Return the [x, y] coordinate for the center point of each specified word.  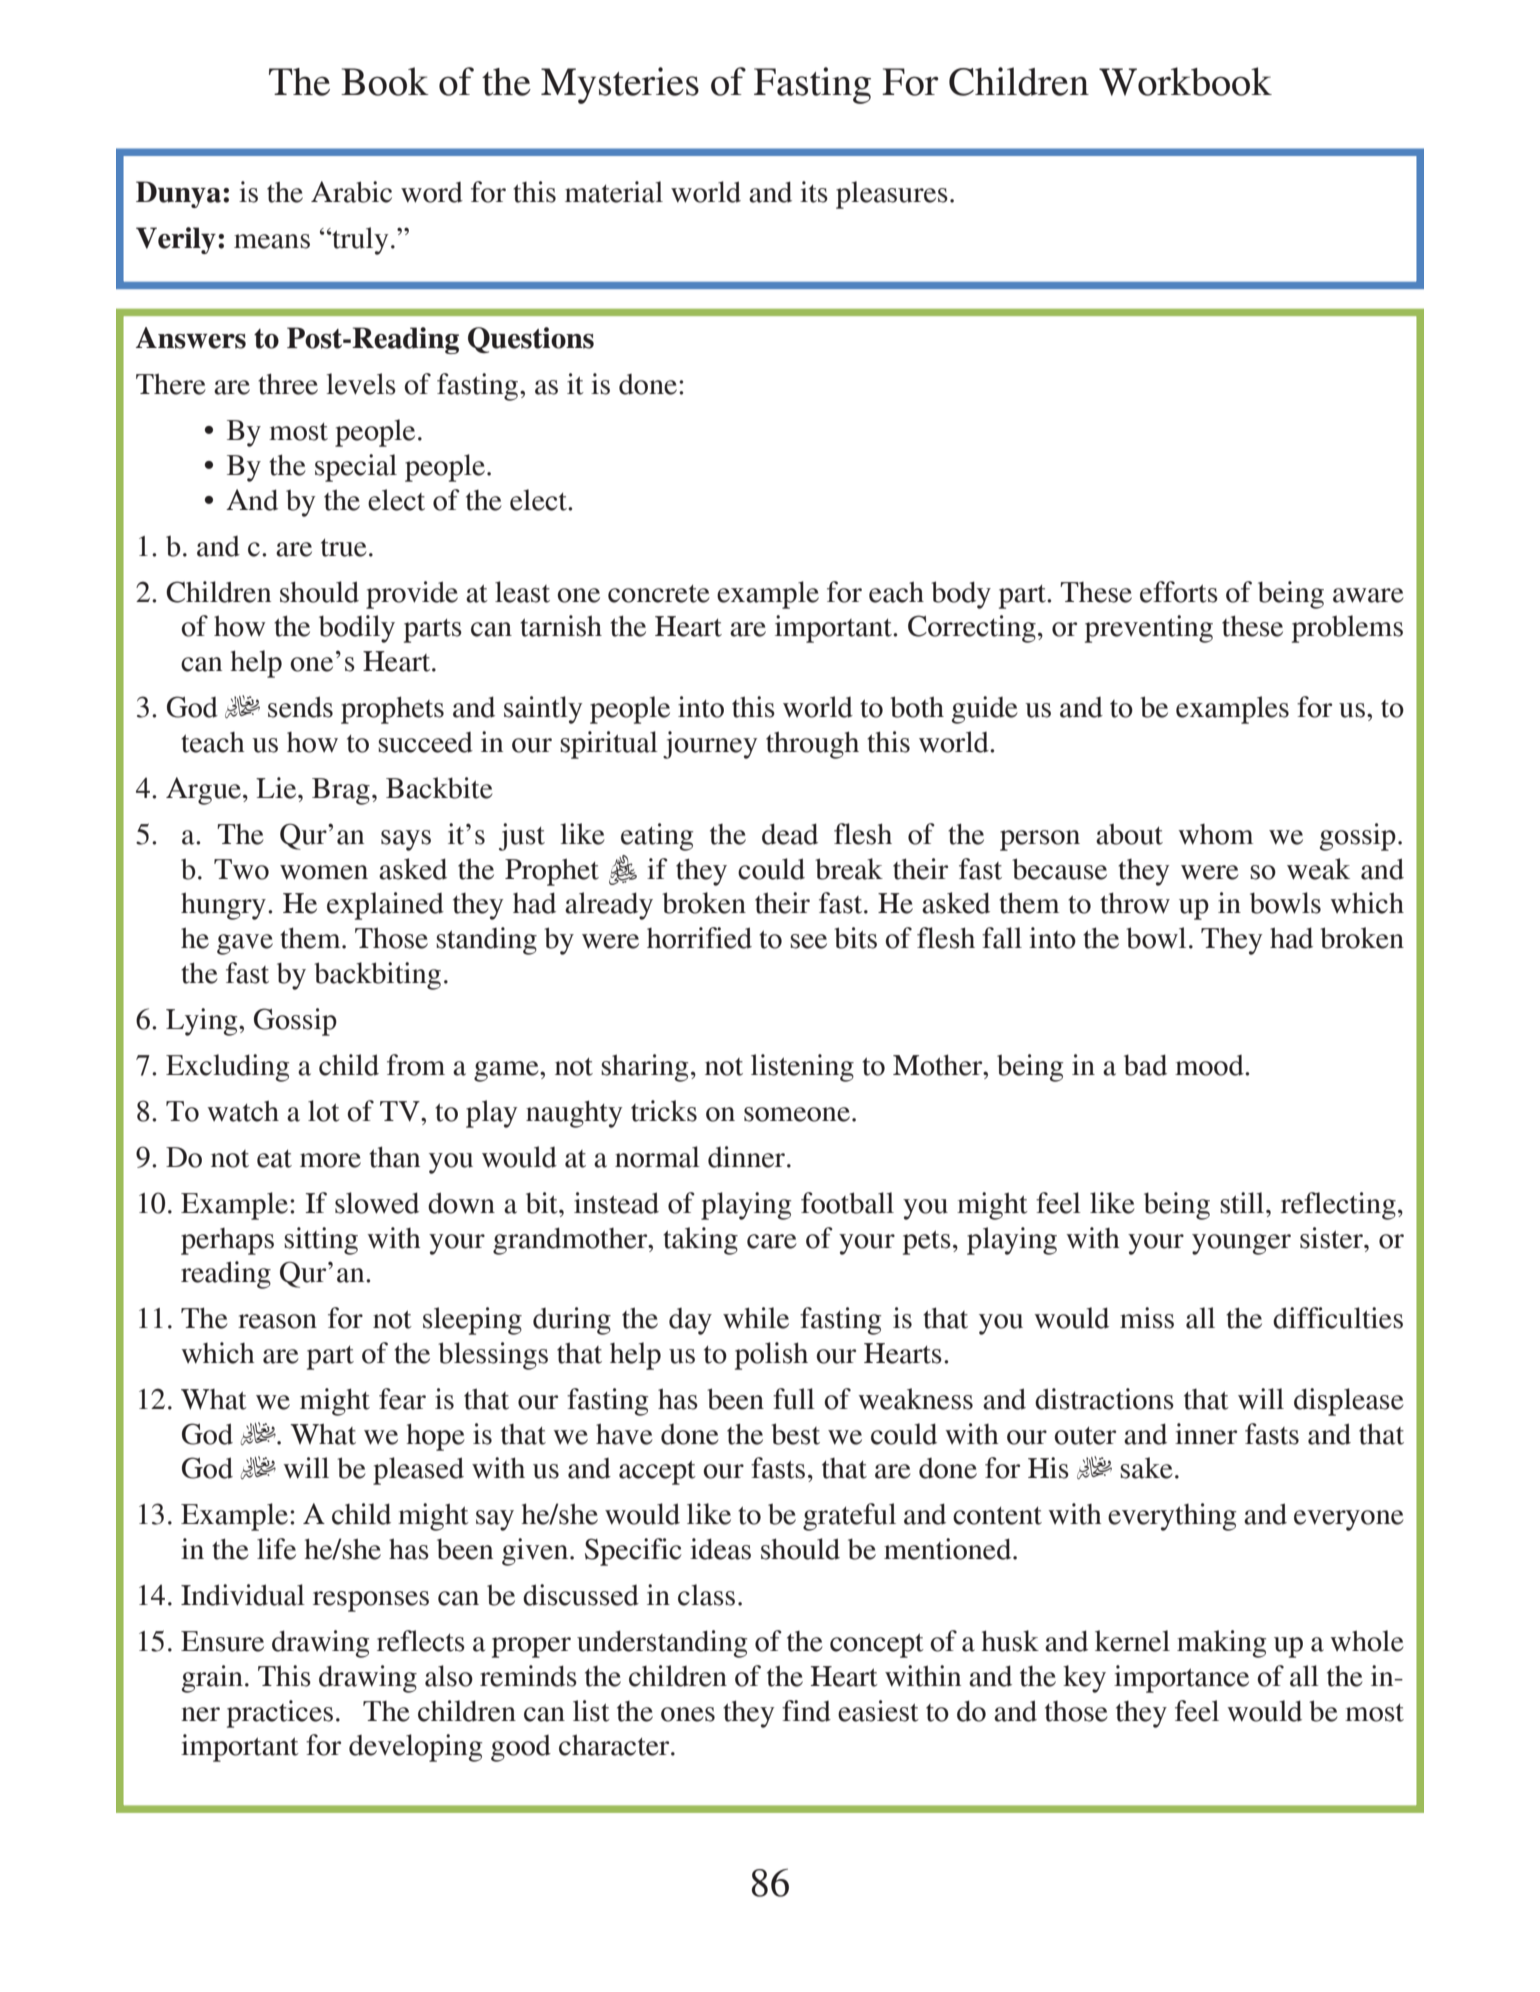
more [330, 1160]
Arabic [351, 192]
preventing [1149, 629]
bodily [357, 629]
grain [212, 1679]
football [847, 1203]
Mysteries [620, 85]
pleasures [892, 195]
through [812, 745]
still [1243, 1203]
